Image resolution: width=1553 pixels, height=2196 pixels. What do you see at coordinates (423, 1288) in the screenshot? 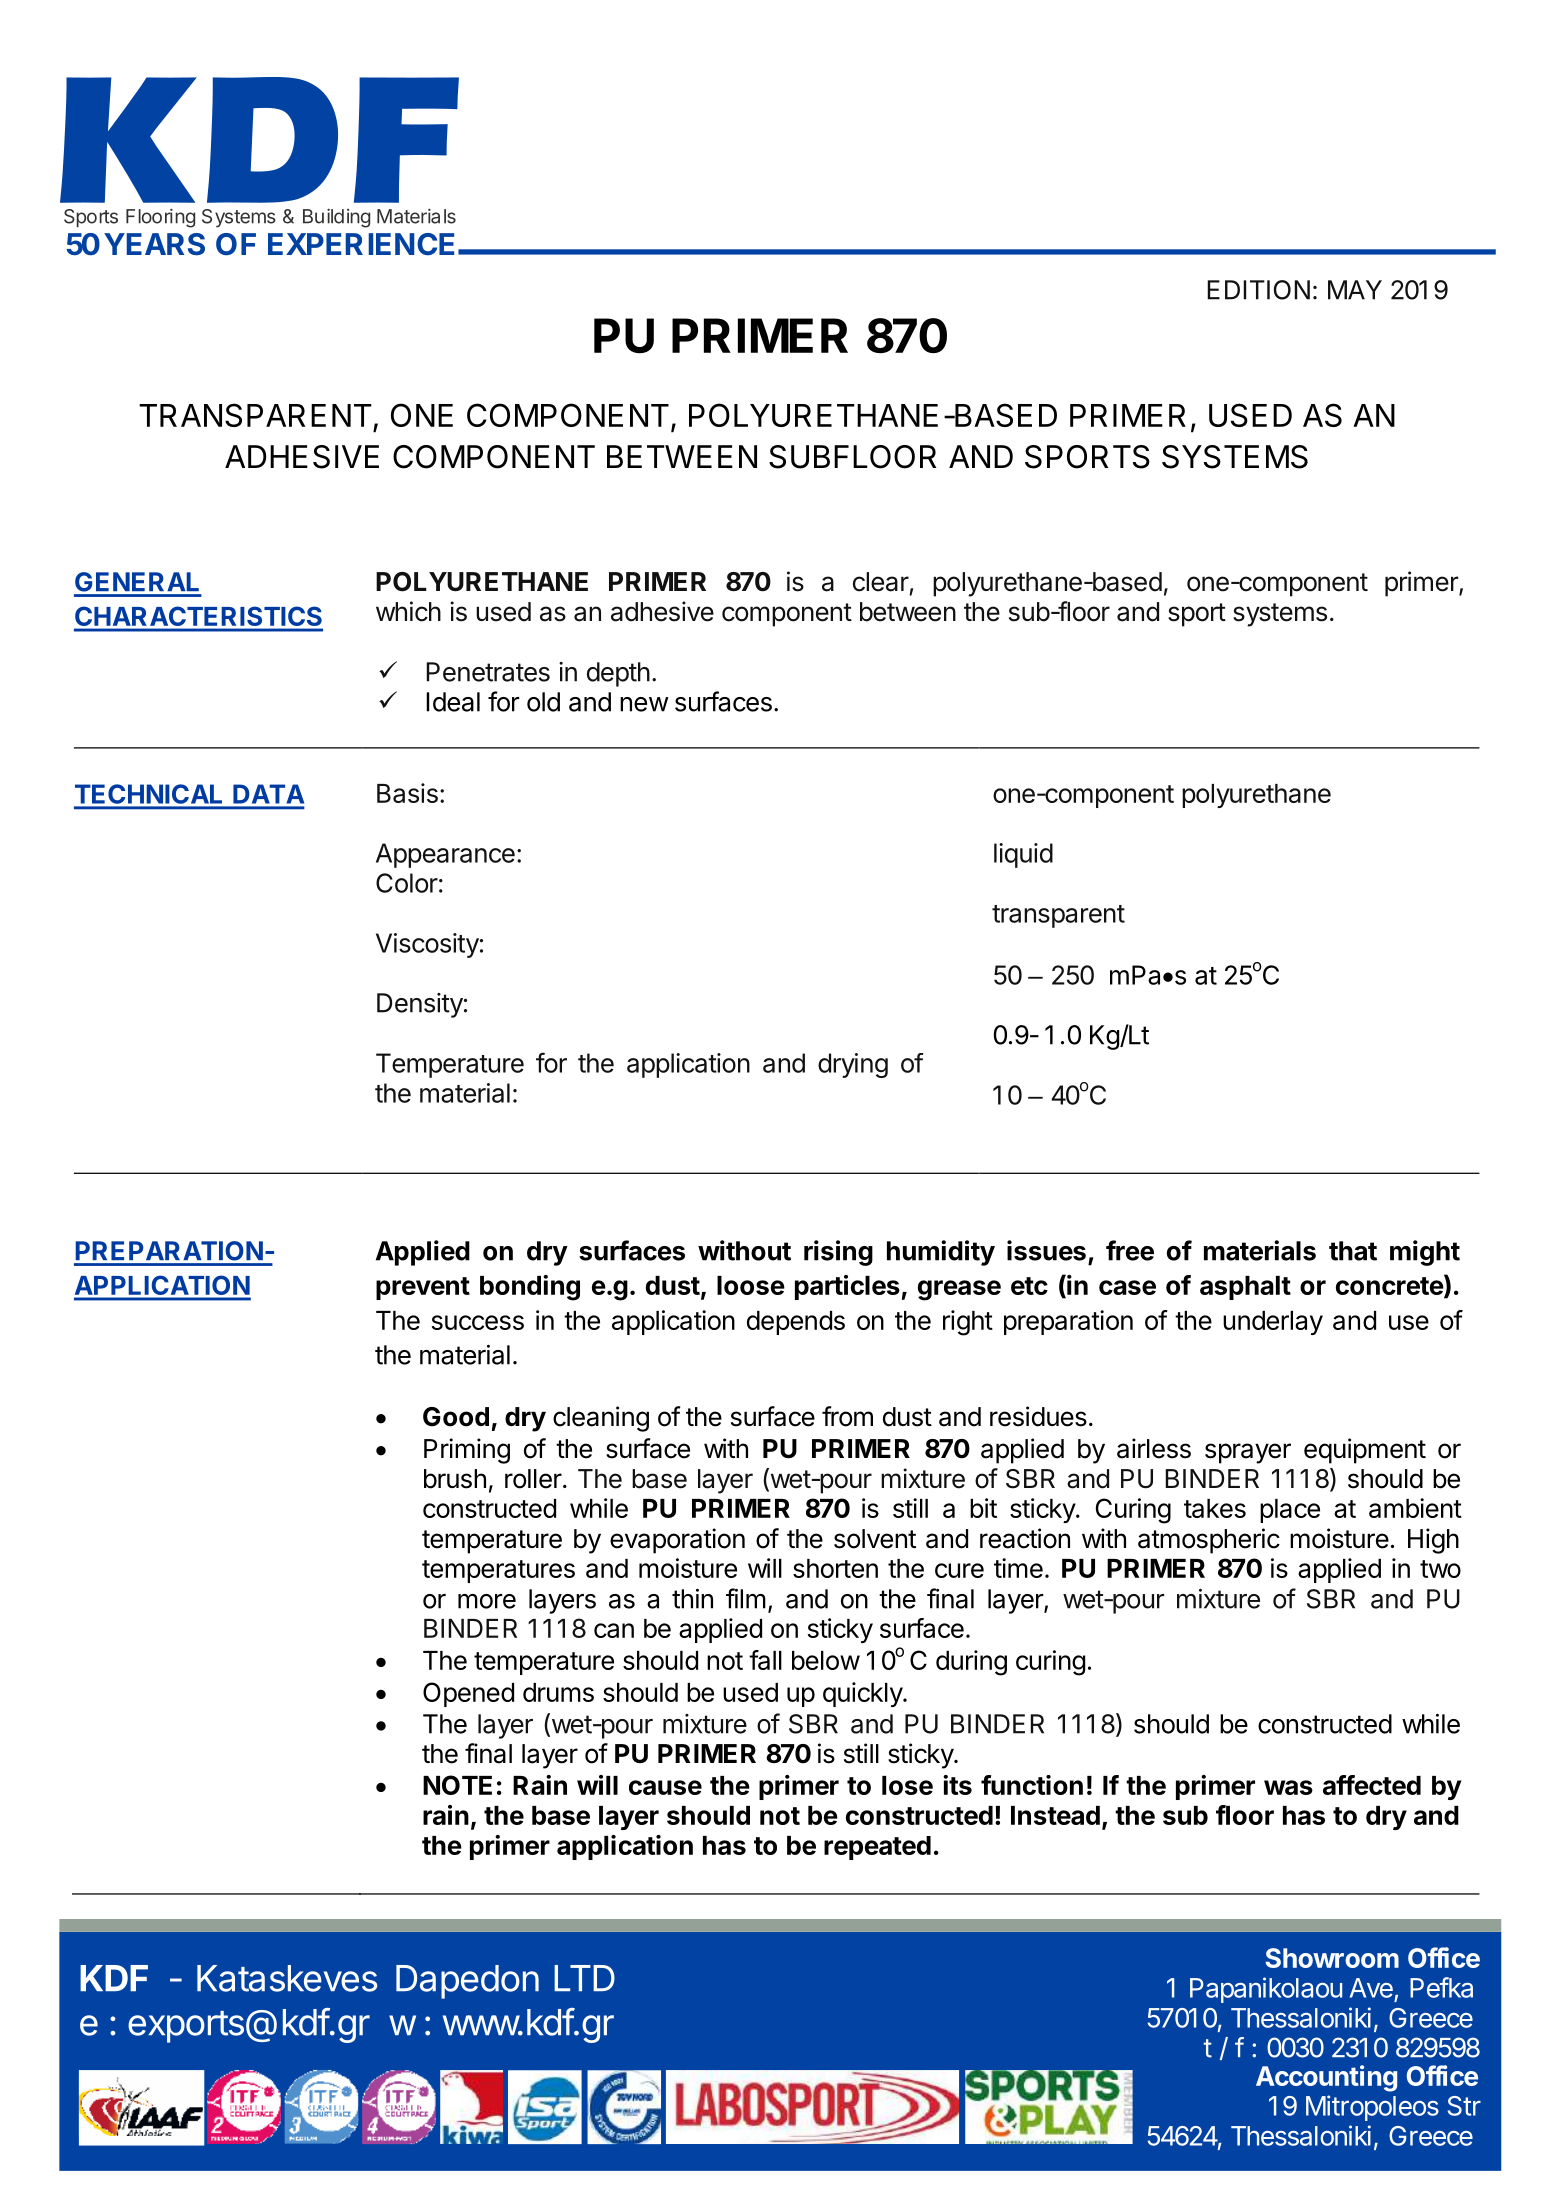
I see `prevent` at bounding box center [423, 1288].
